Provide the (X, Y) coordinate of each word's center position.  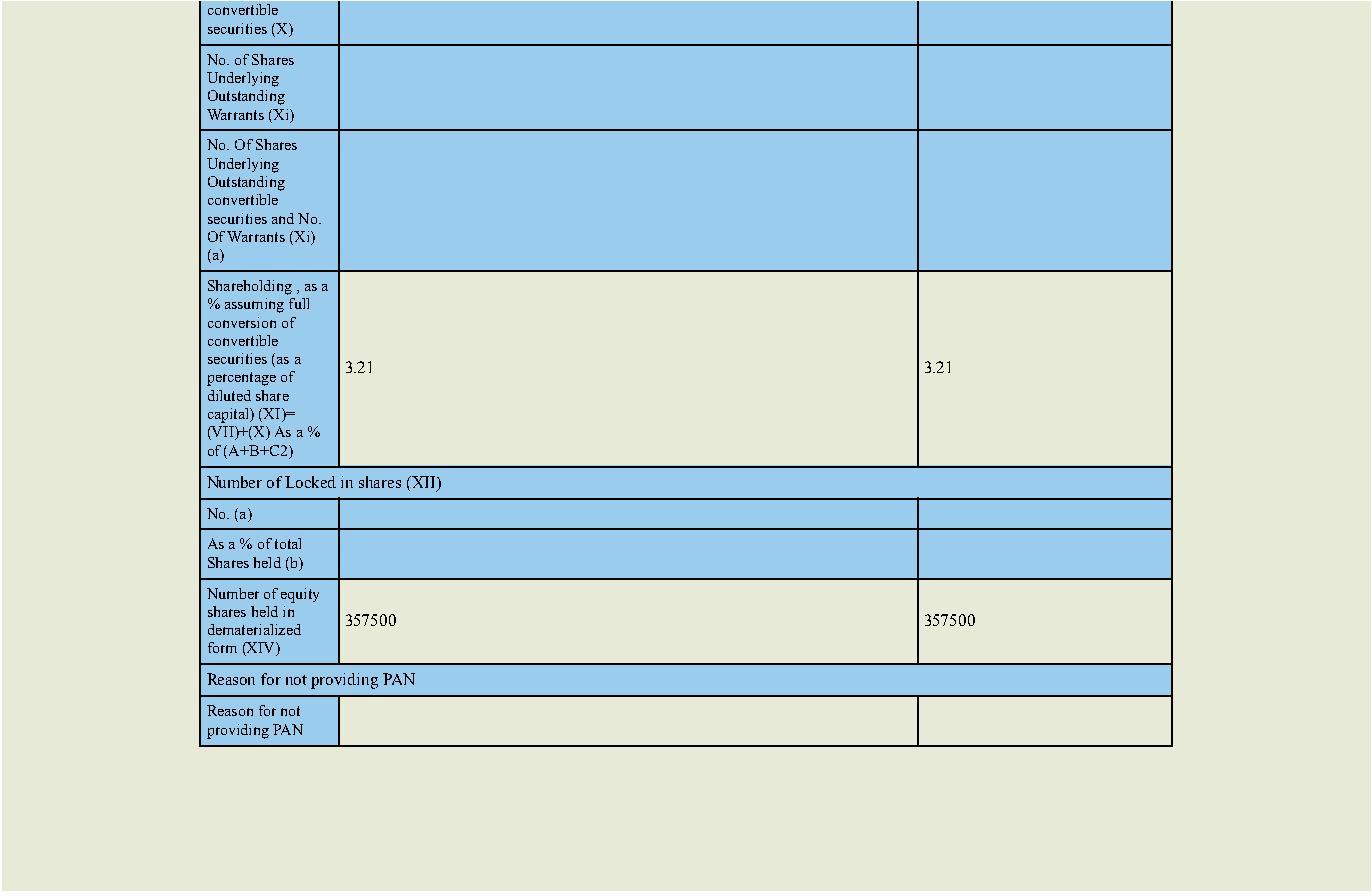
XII (424, 482)
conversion (242, 322)
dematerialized (254, 629)
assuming (254, 305)
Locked (310, 482)
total (288, 543)
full (299, 303)
